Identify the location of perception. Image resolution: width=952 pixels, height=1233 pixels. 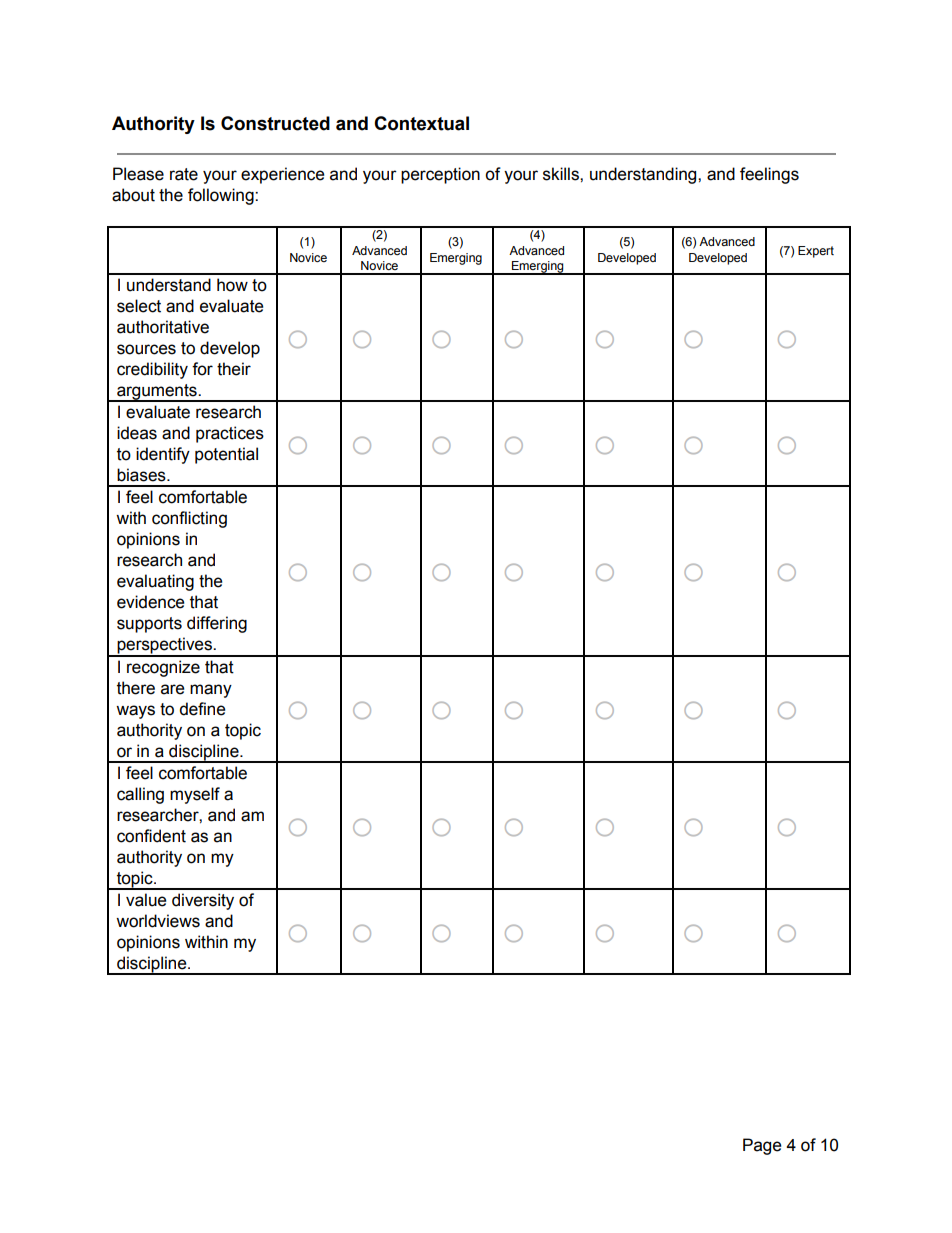
(440, 175).
